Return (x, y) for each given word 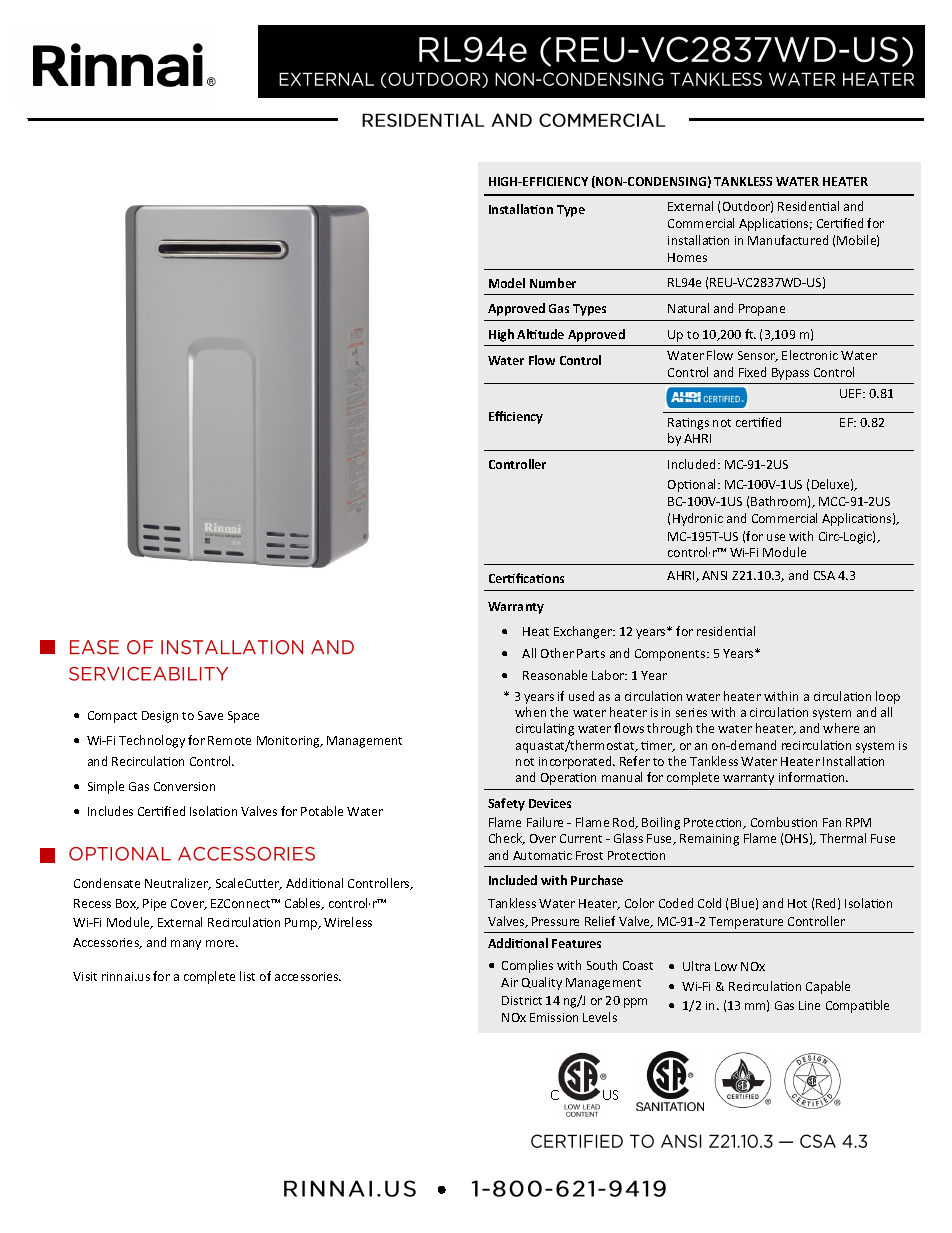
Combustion (784, 822)
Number (553, 283)
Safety (506, 804)
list (247, 976)
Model (507, 283)
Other (557, 653)
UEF (852, 393)
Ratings (688, 424)
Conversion (184, 786)
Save (210, 715)
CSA (824, 575)
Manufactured (788, 240)
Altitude (540, 334)
